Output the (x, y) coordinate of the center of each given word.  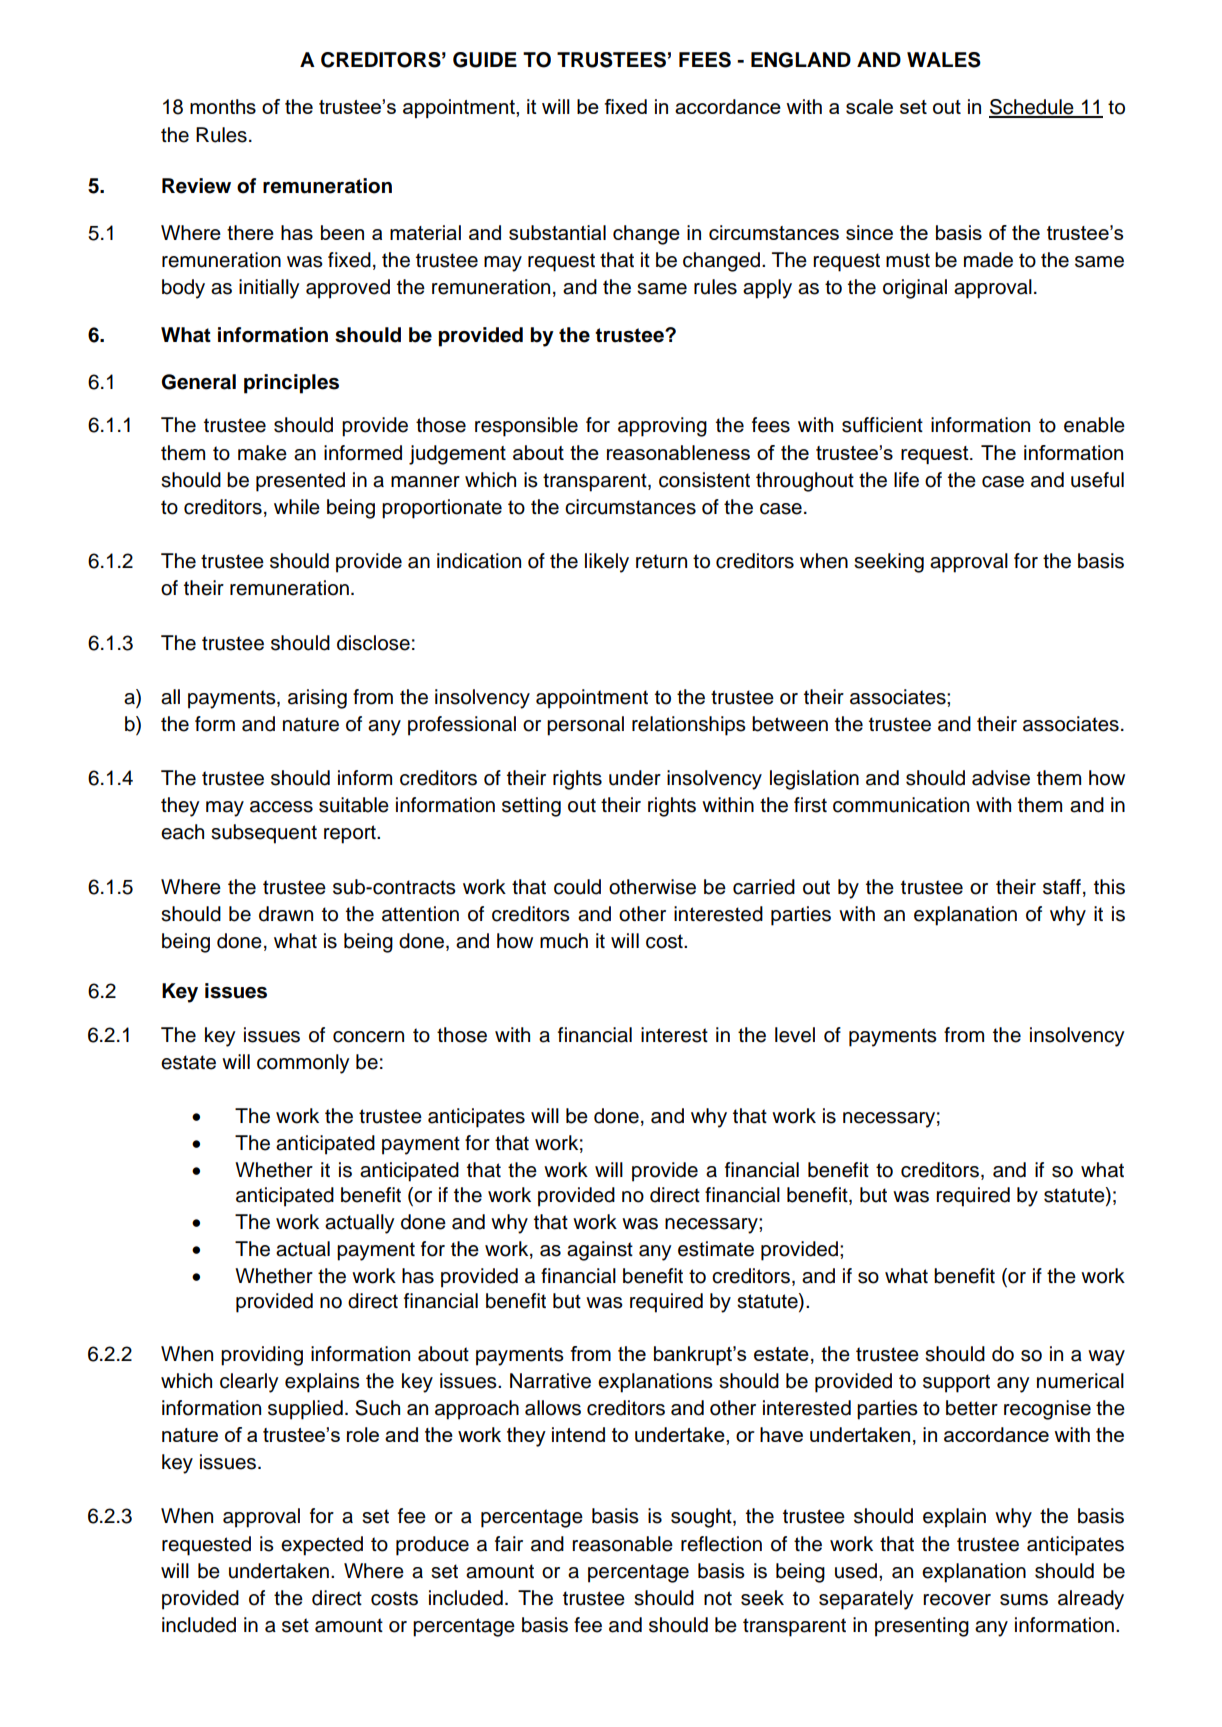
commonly (303, 1064)
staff (1062, 887)
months (223, 106)
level (795, 1035)
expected (322, 1546)
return (661, 561)
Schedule (1032, 108)
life (906, 480)
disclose (373, 643)
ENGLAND (801, 60)
